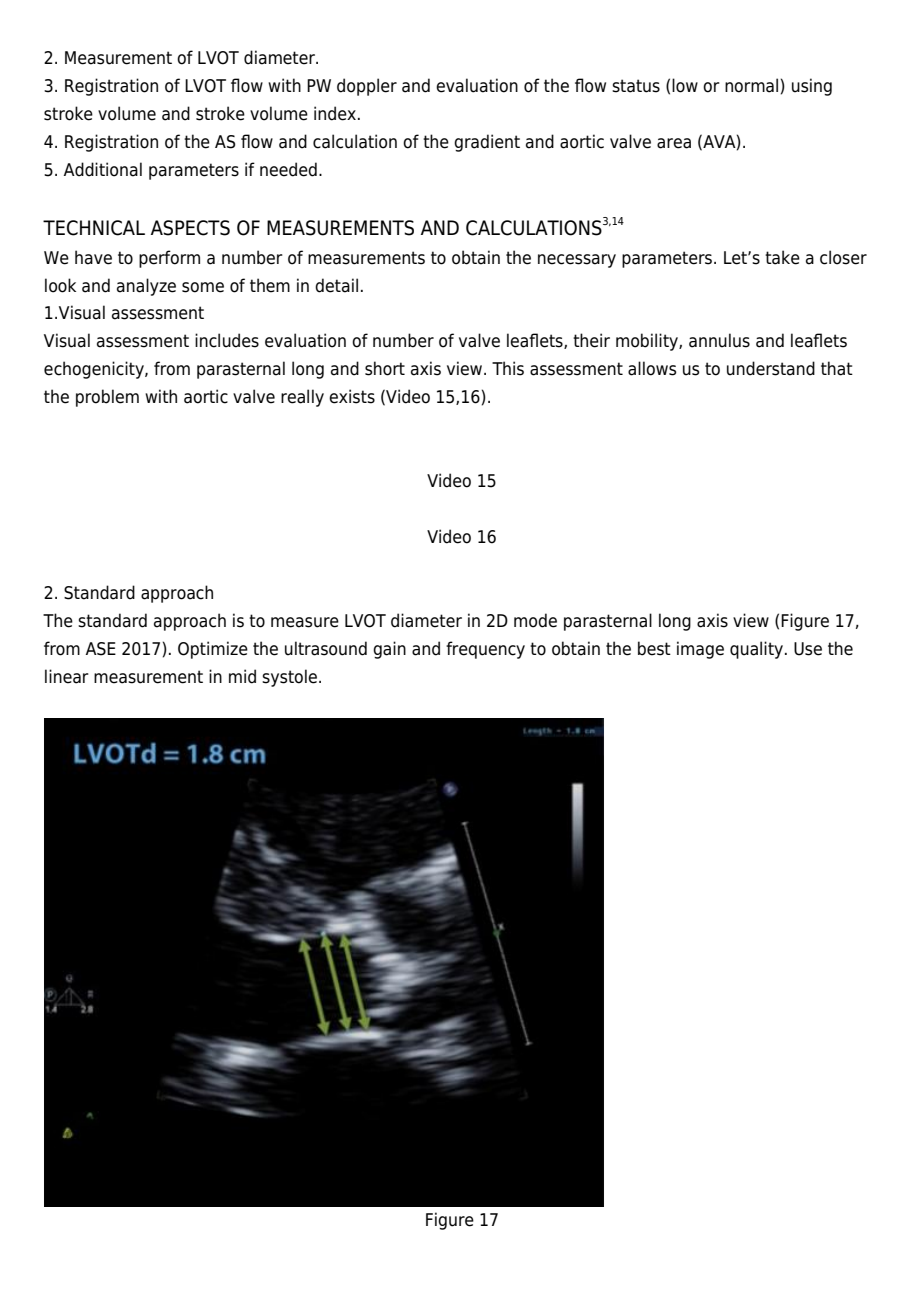 The width and height of the page is (924, 1308). I want to click on normal, so click(751, 85).
